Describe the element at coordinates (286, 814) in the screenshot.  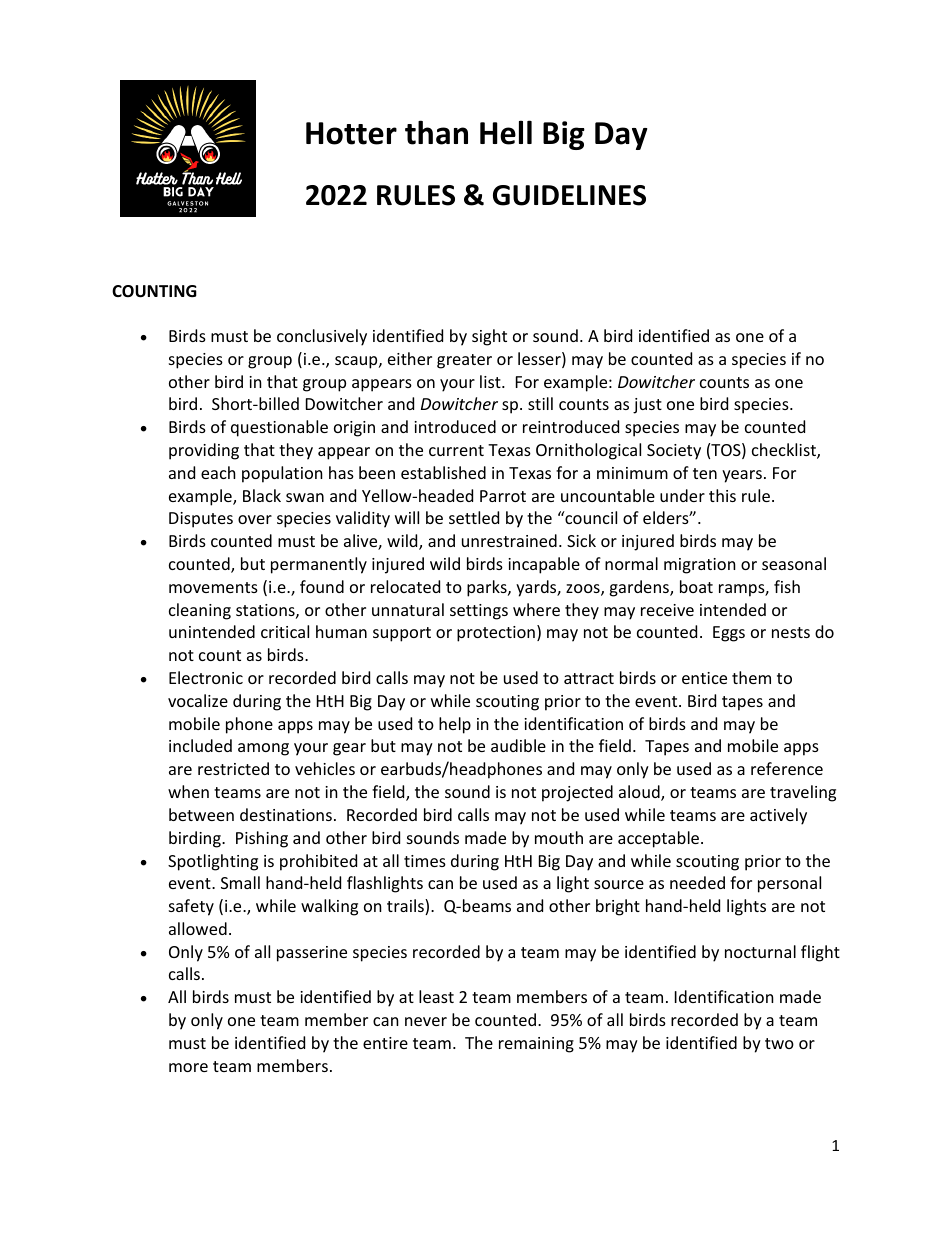
I see `destinations` at that location.
